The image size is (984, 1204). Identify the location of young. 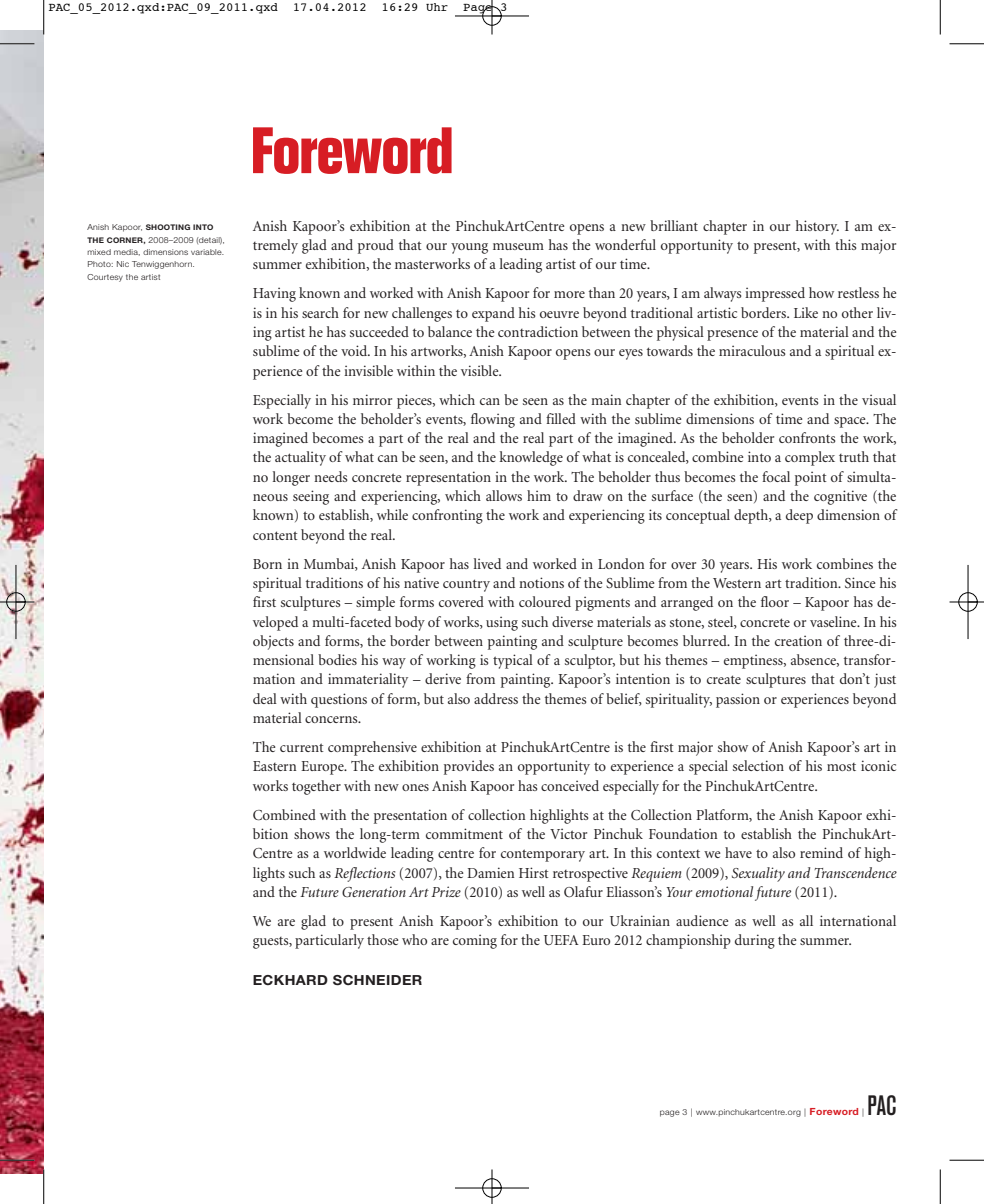
(469, 248).
